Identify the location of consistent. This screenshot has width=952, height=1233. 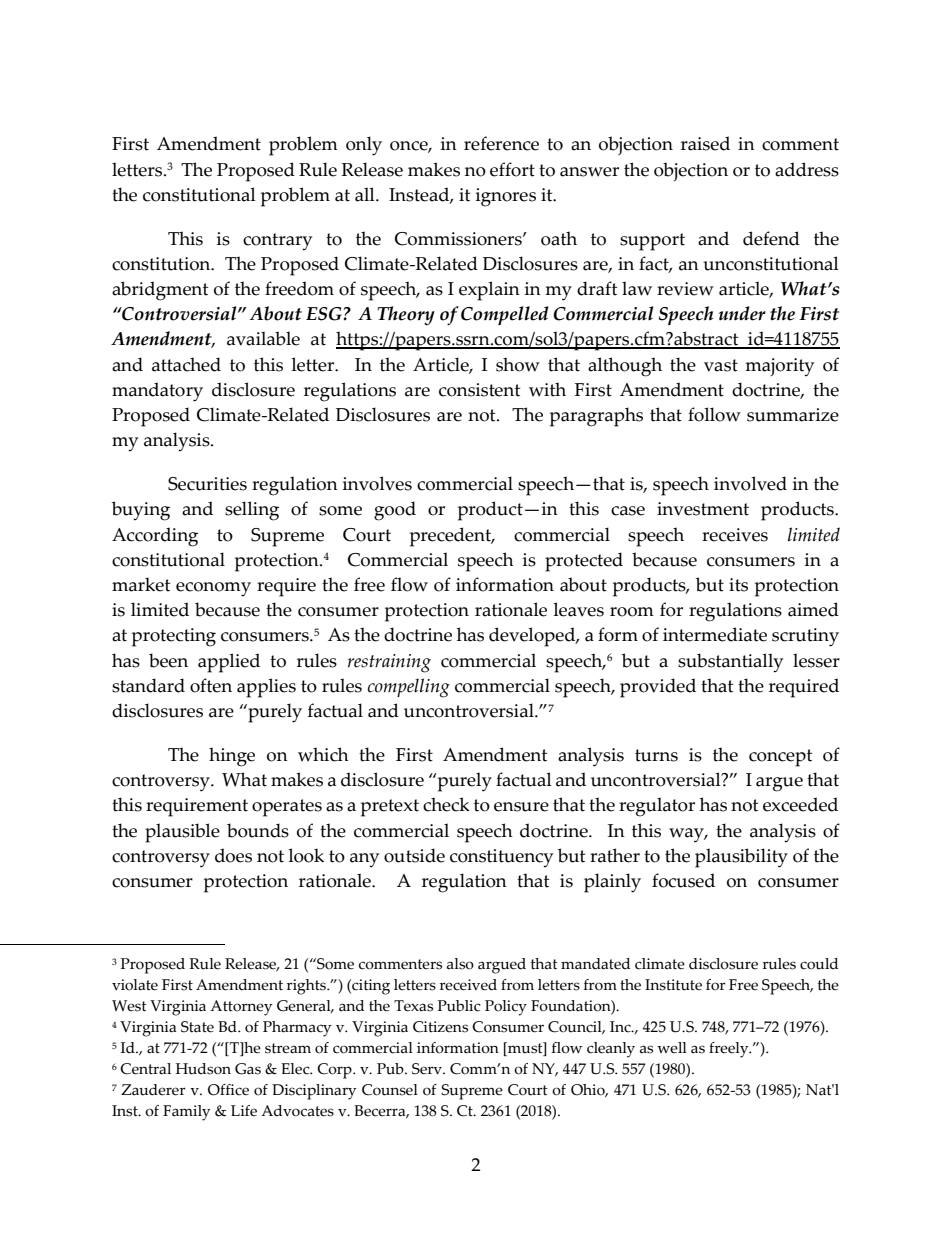
(479, 390).
